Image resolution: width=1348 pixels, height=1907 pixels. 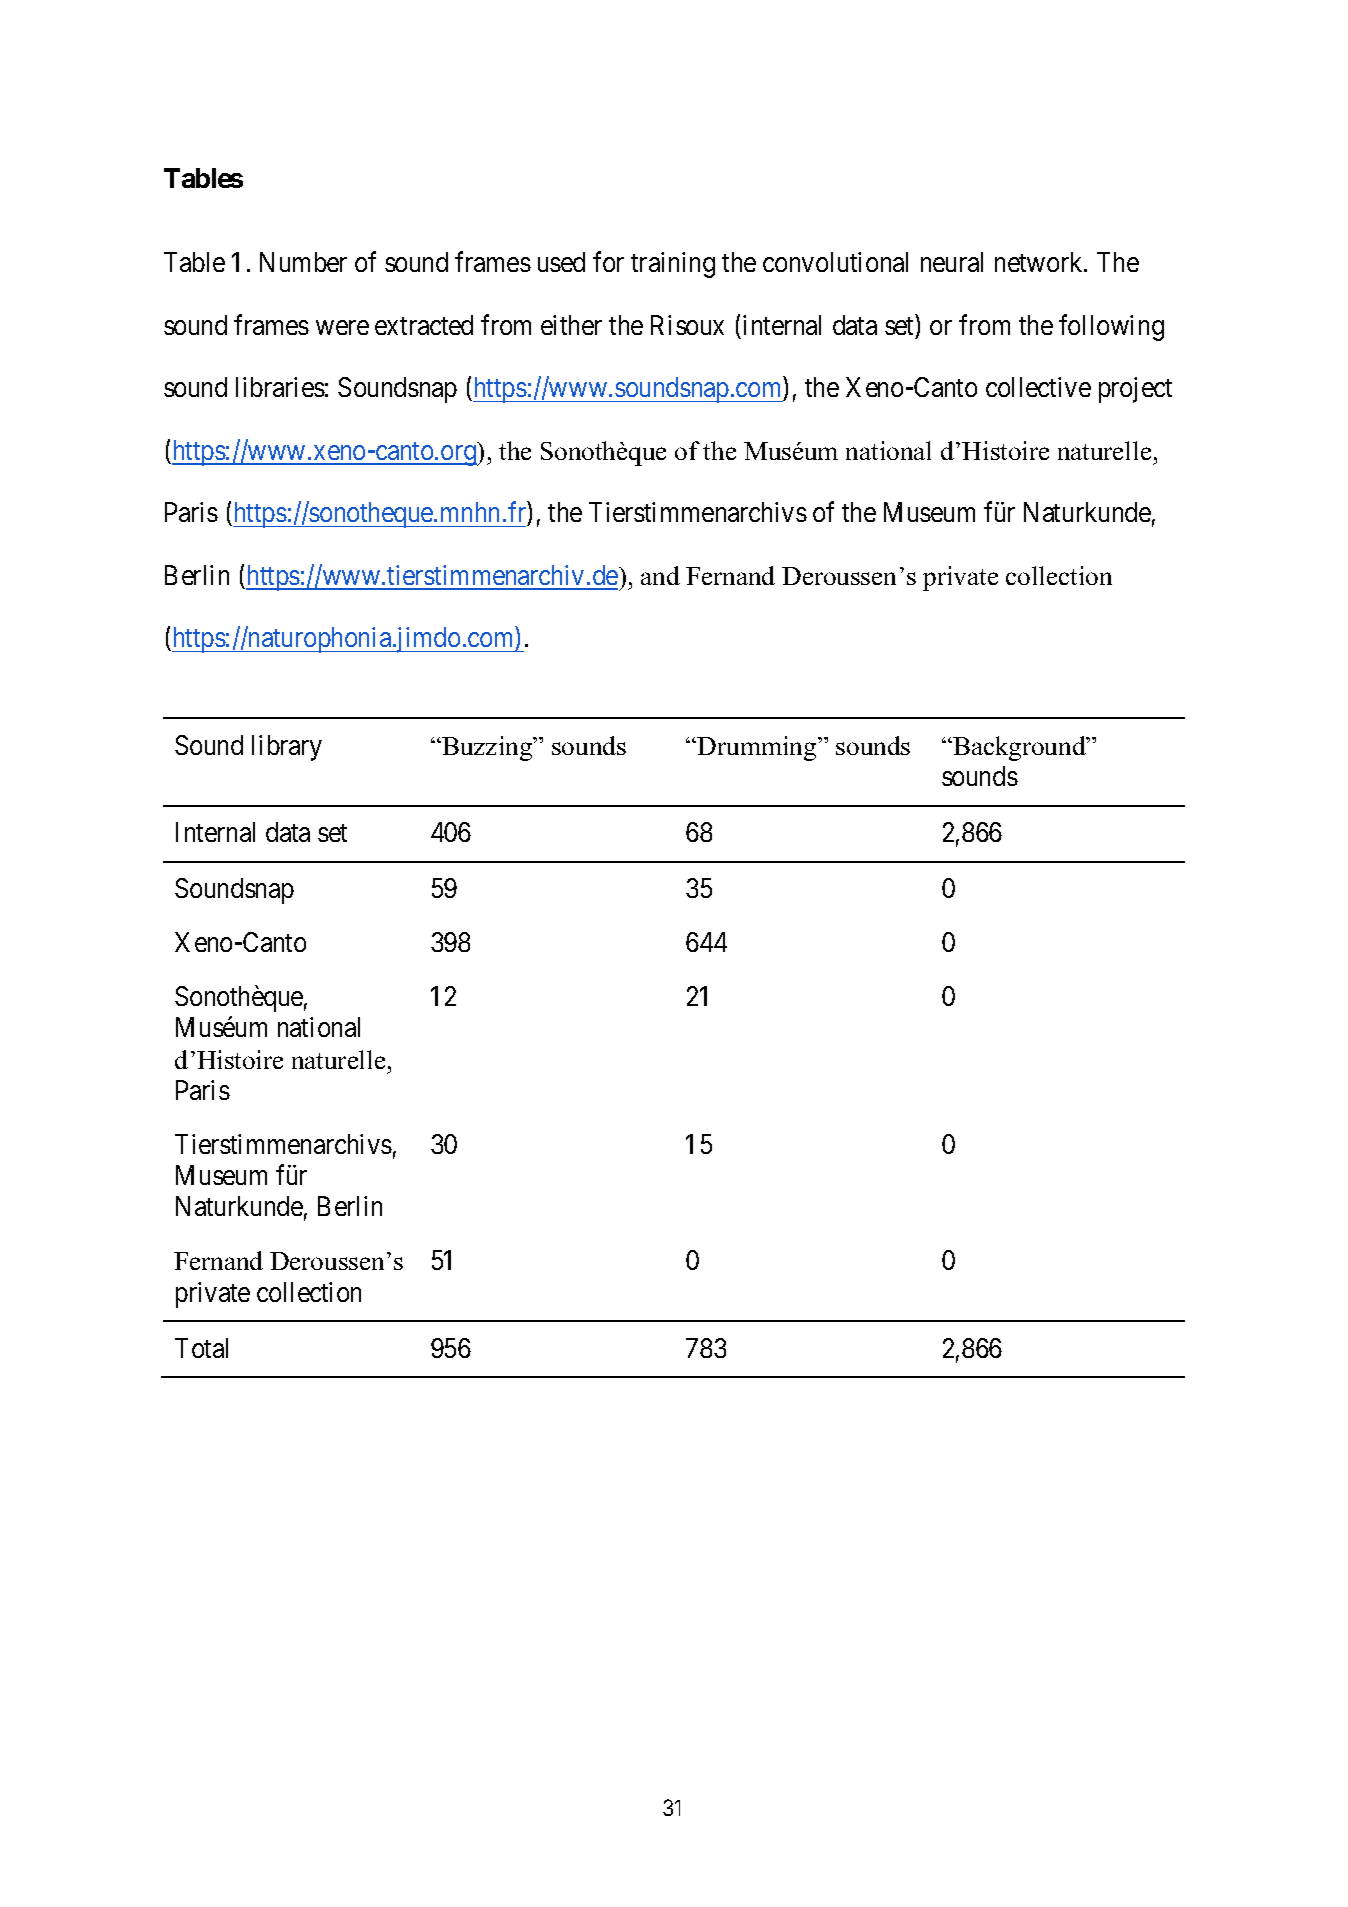 What do you see at coordinates (487, 748) in the screenshot?
I see `Buzzing` at bounding box center [487, 748].
